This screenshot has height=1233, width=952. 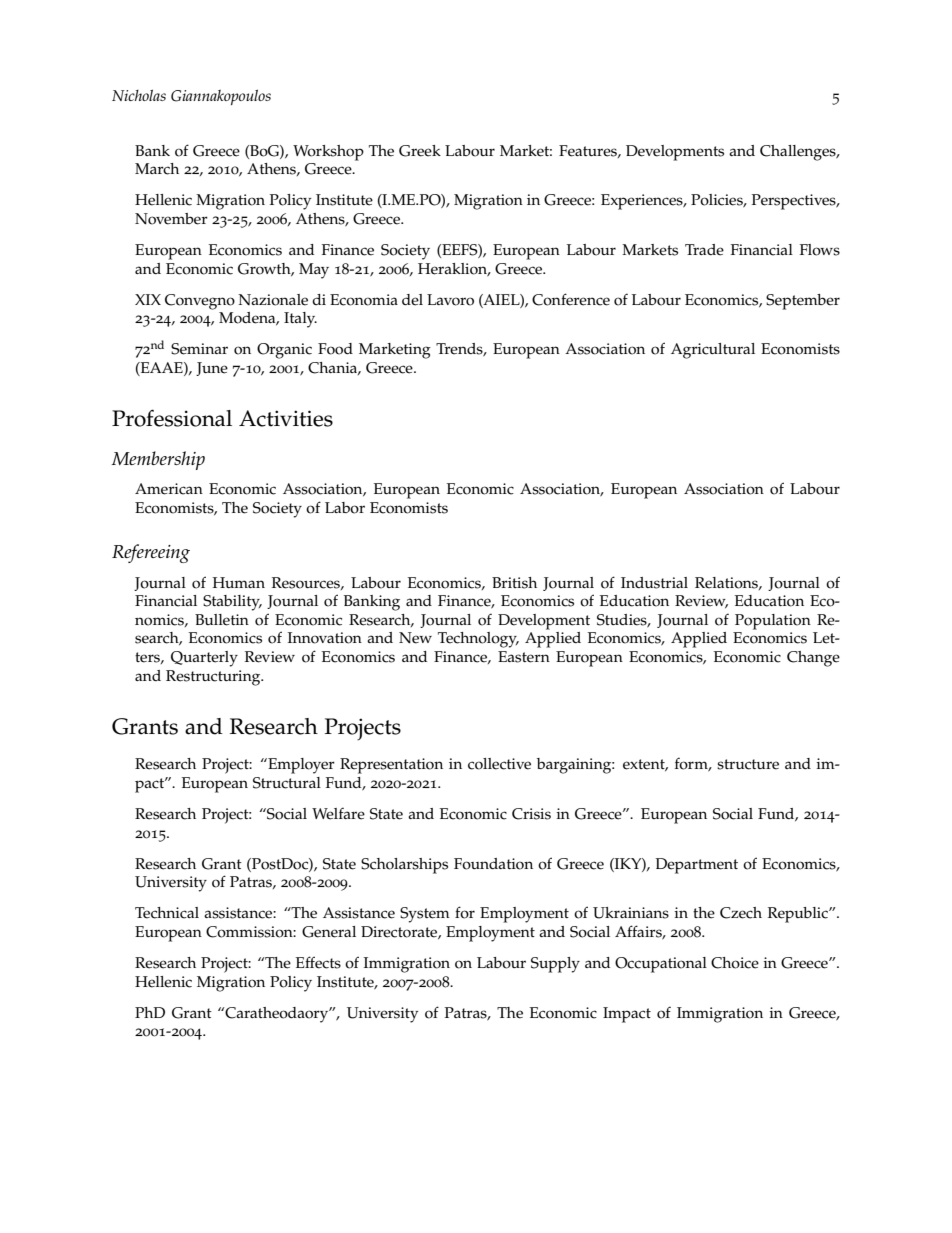 I want to click on Technology, so click(x=478, y=640).
